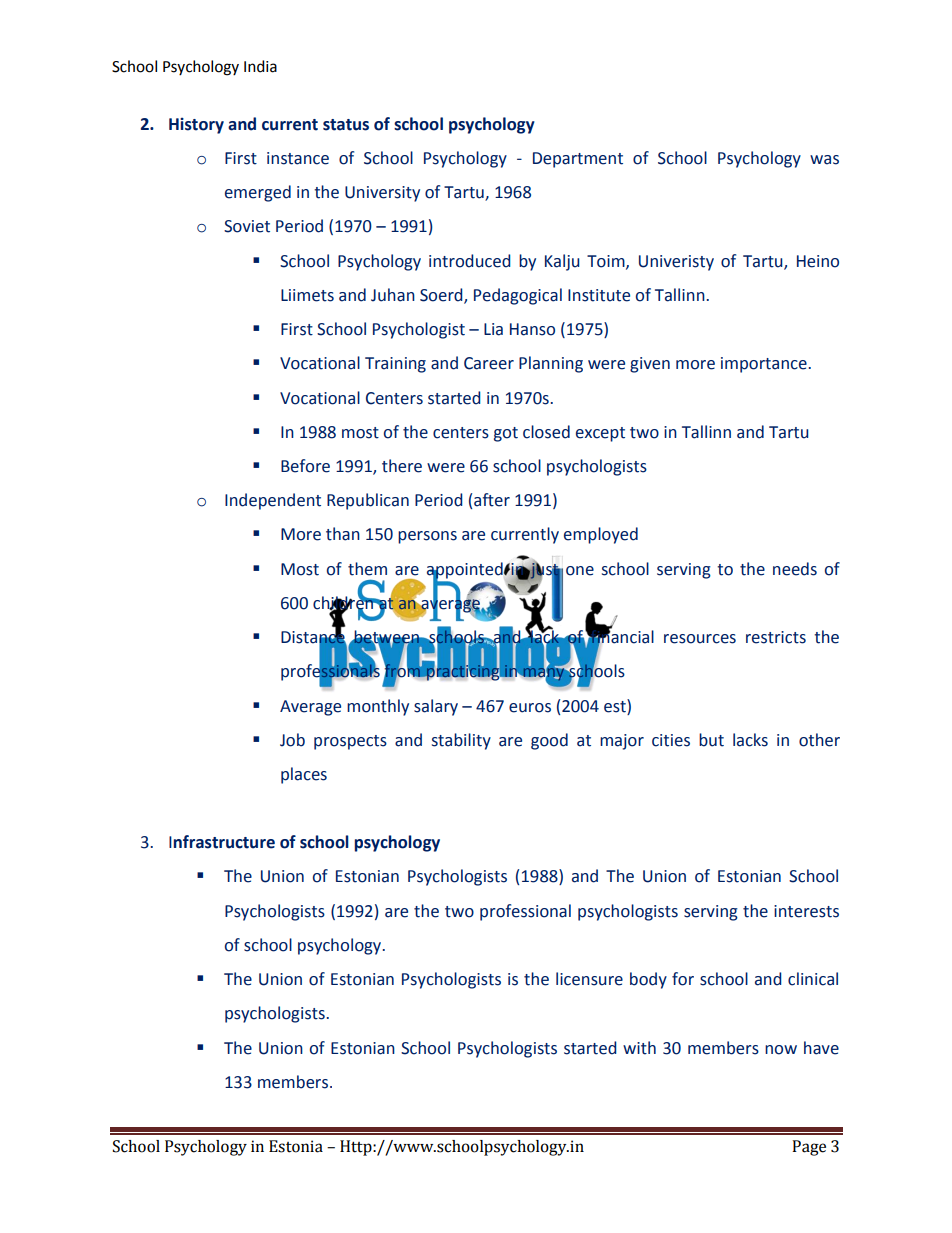 Image resolution: width=952 pixels, height=1233 pixels. I want to click on India, so click(260, 66).
